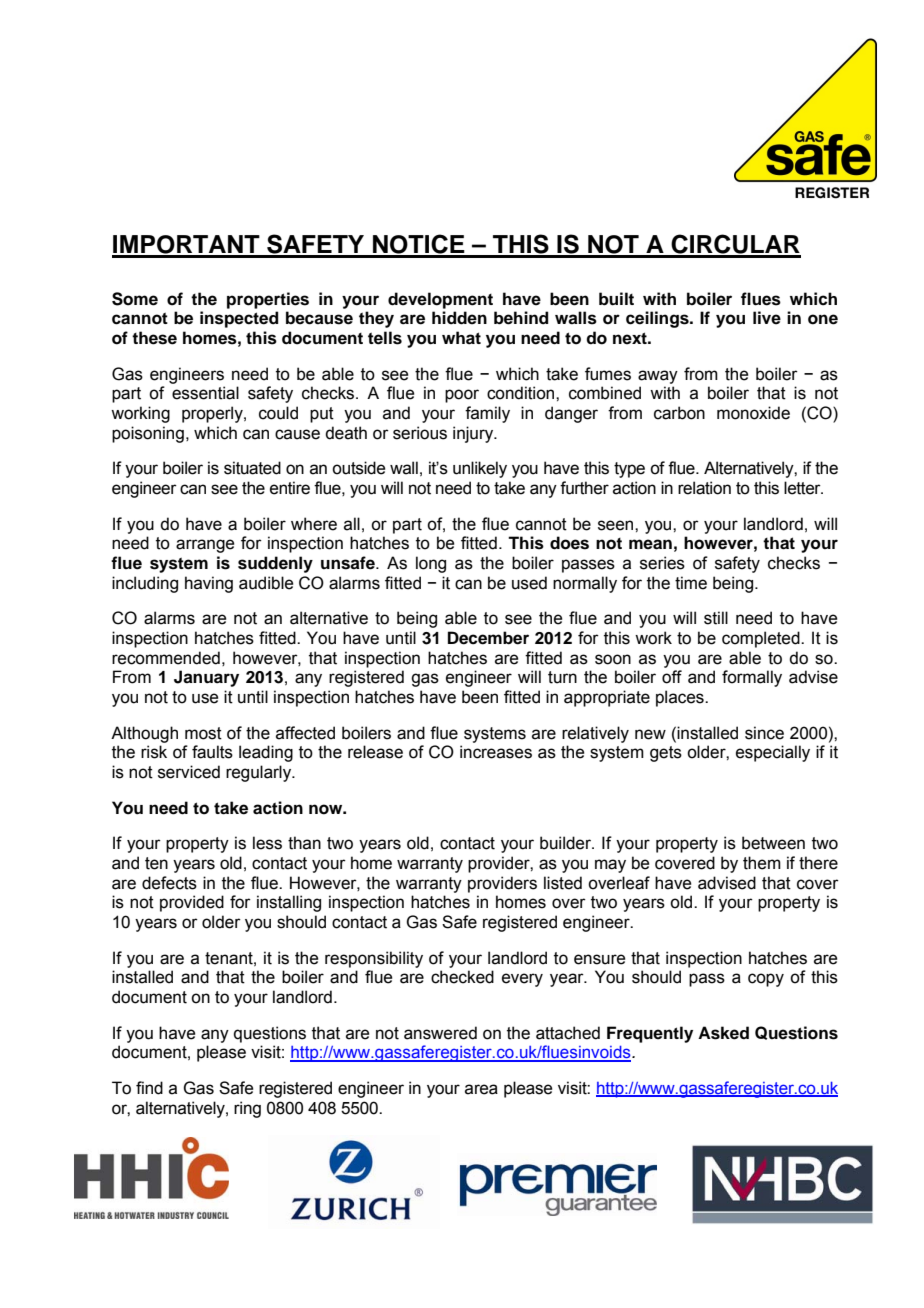  Describe the element at coordinates (239, 319) in the screenshot. I see `inspected` at that location.
